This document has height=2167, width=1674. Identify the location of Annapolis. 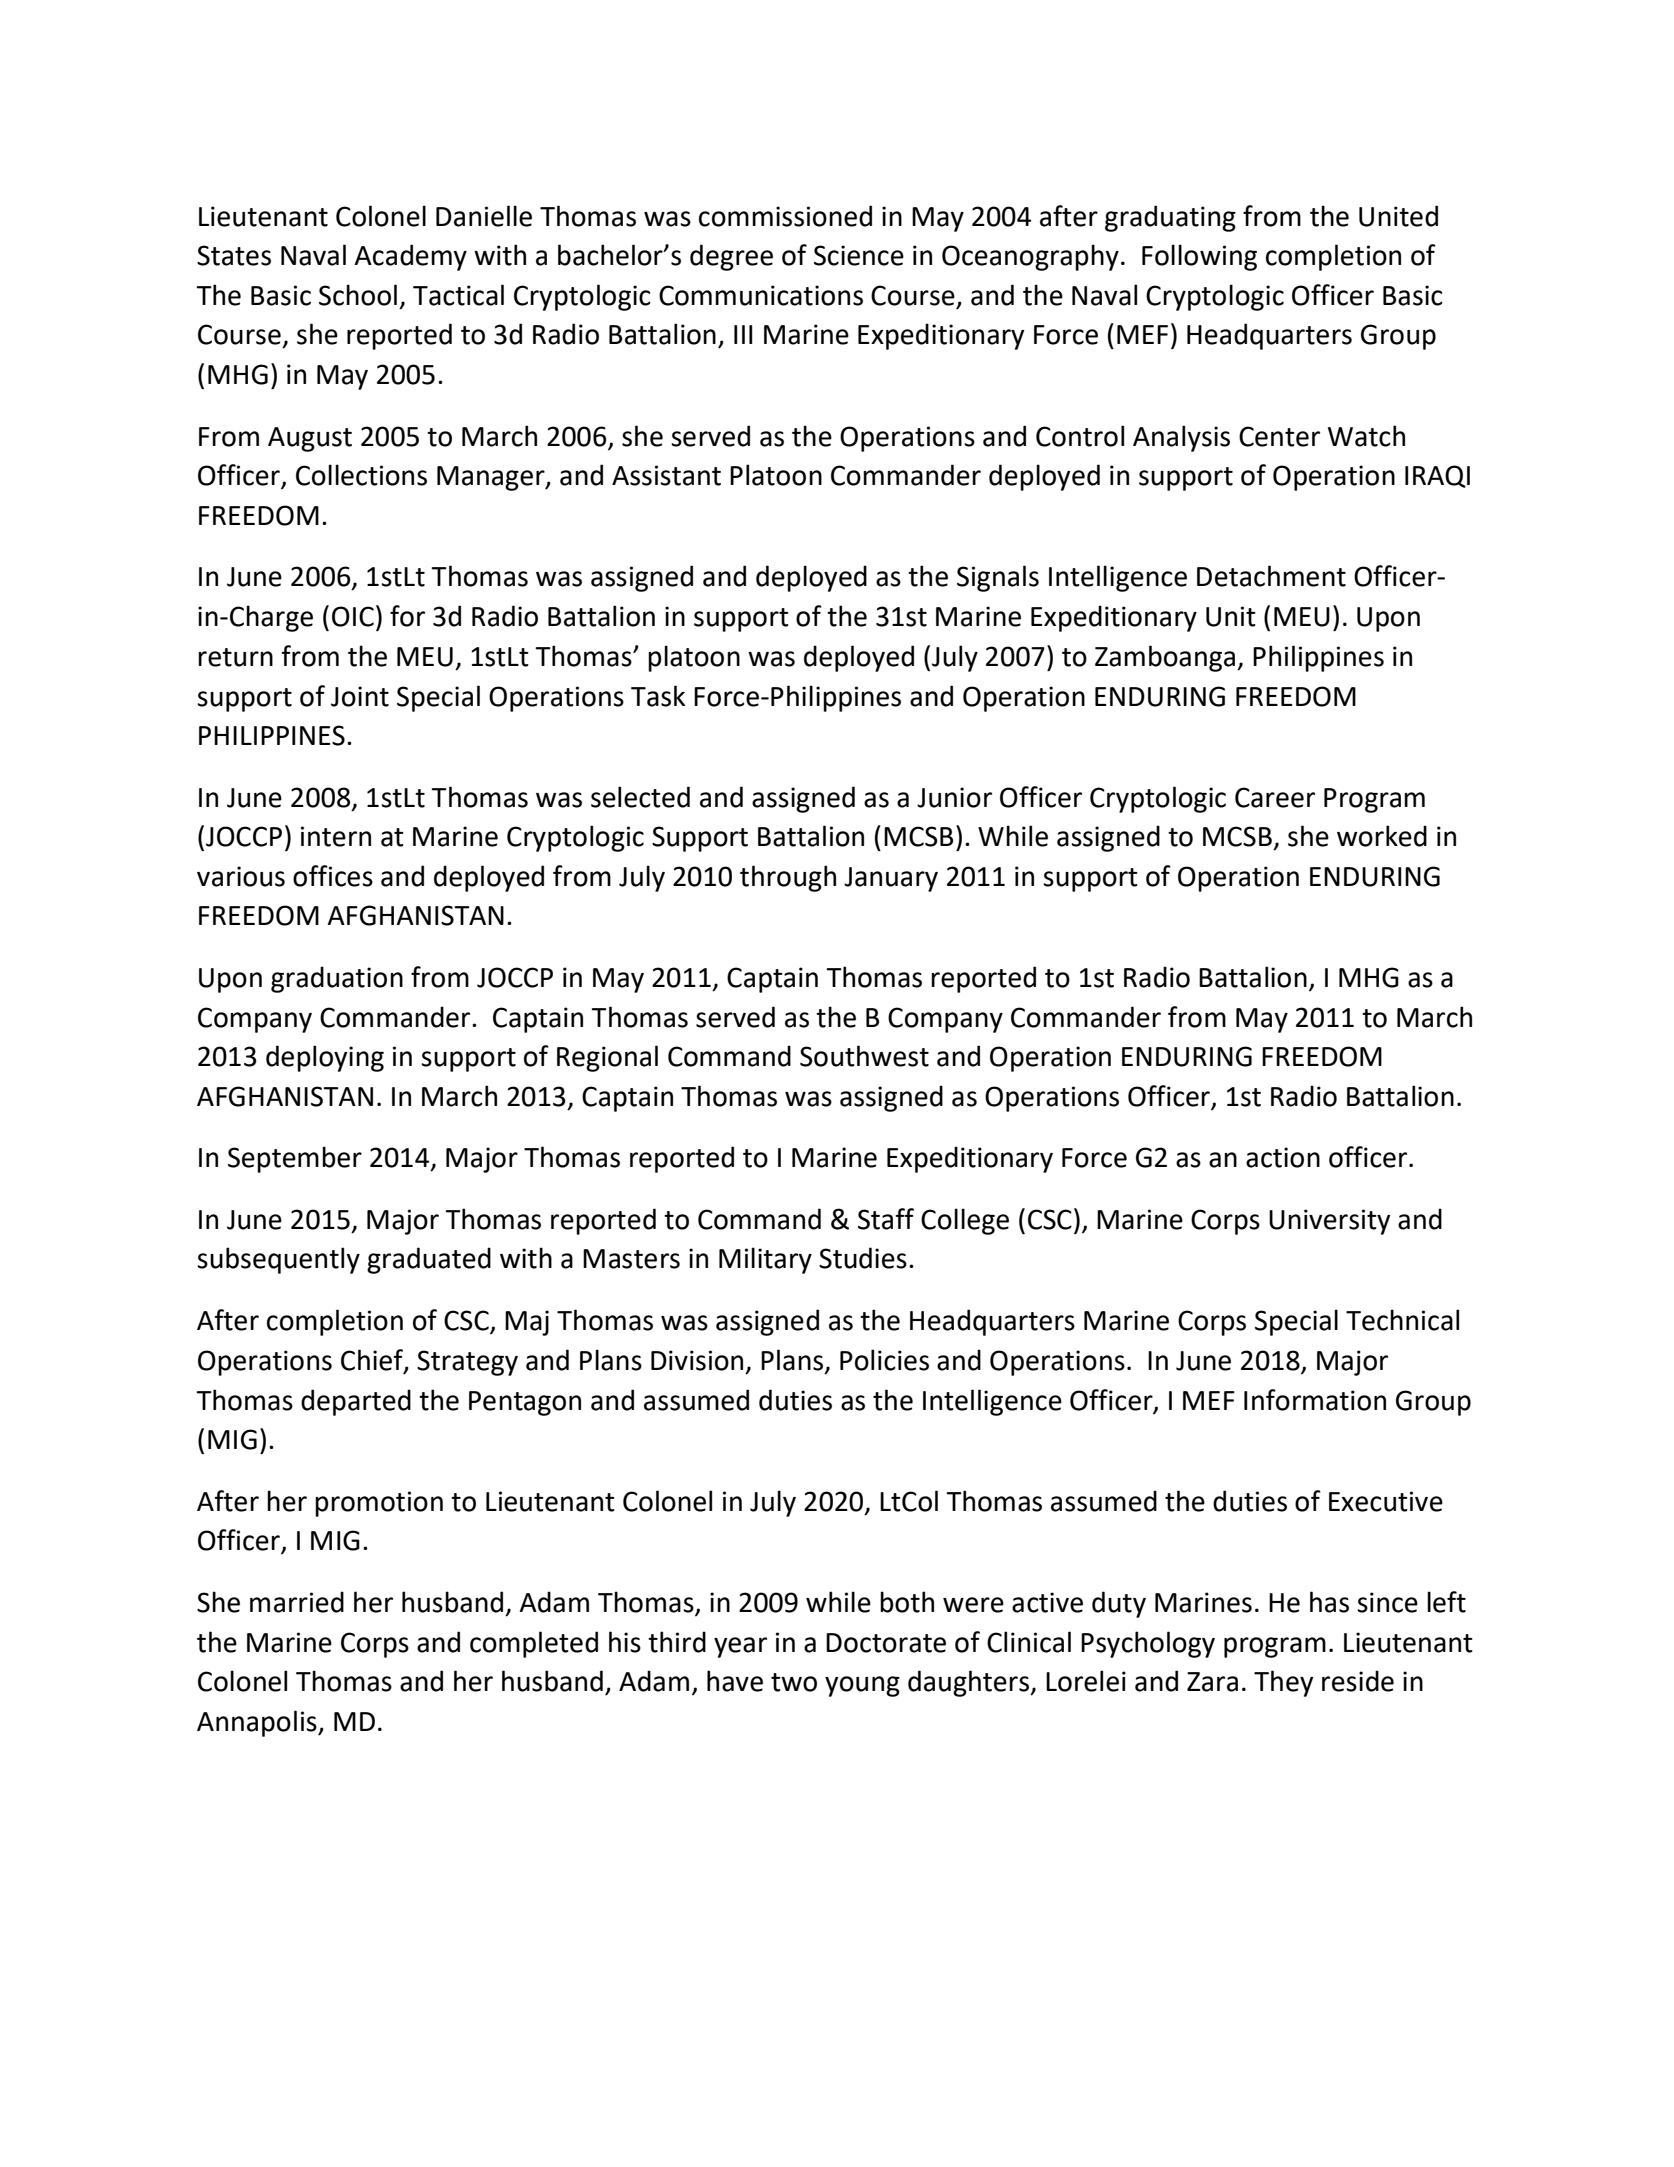
(258, 1723).
